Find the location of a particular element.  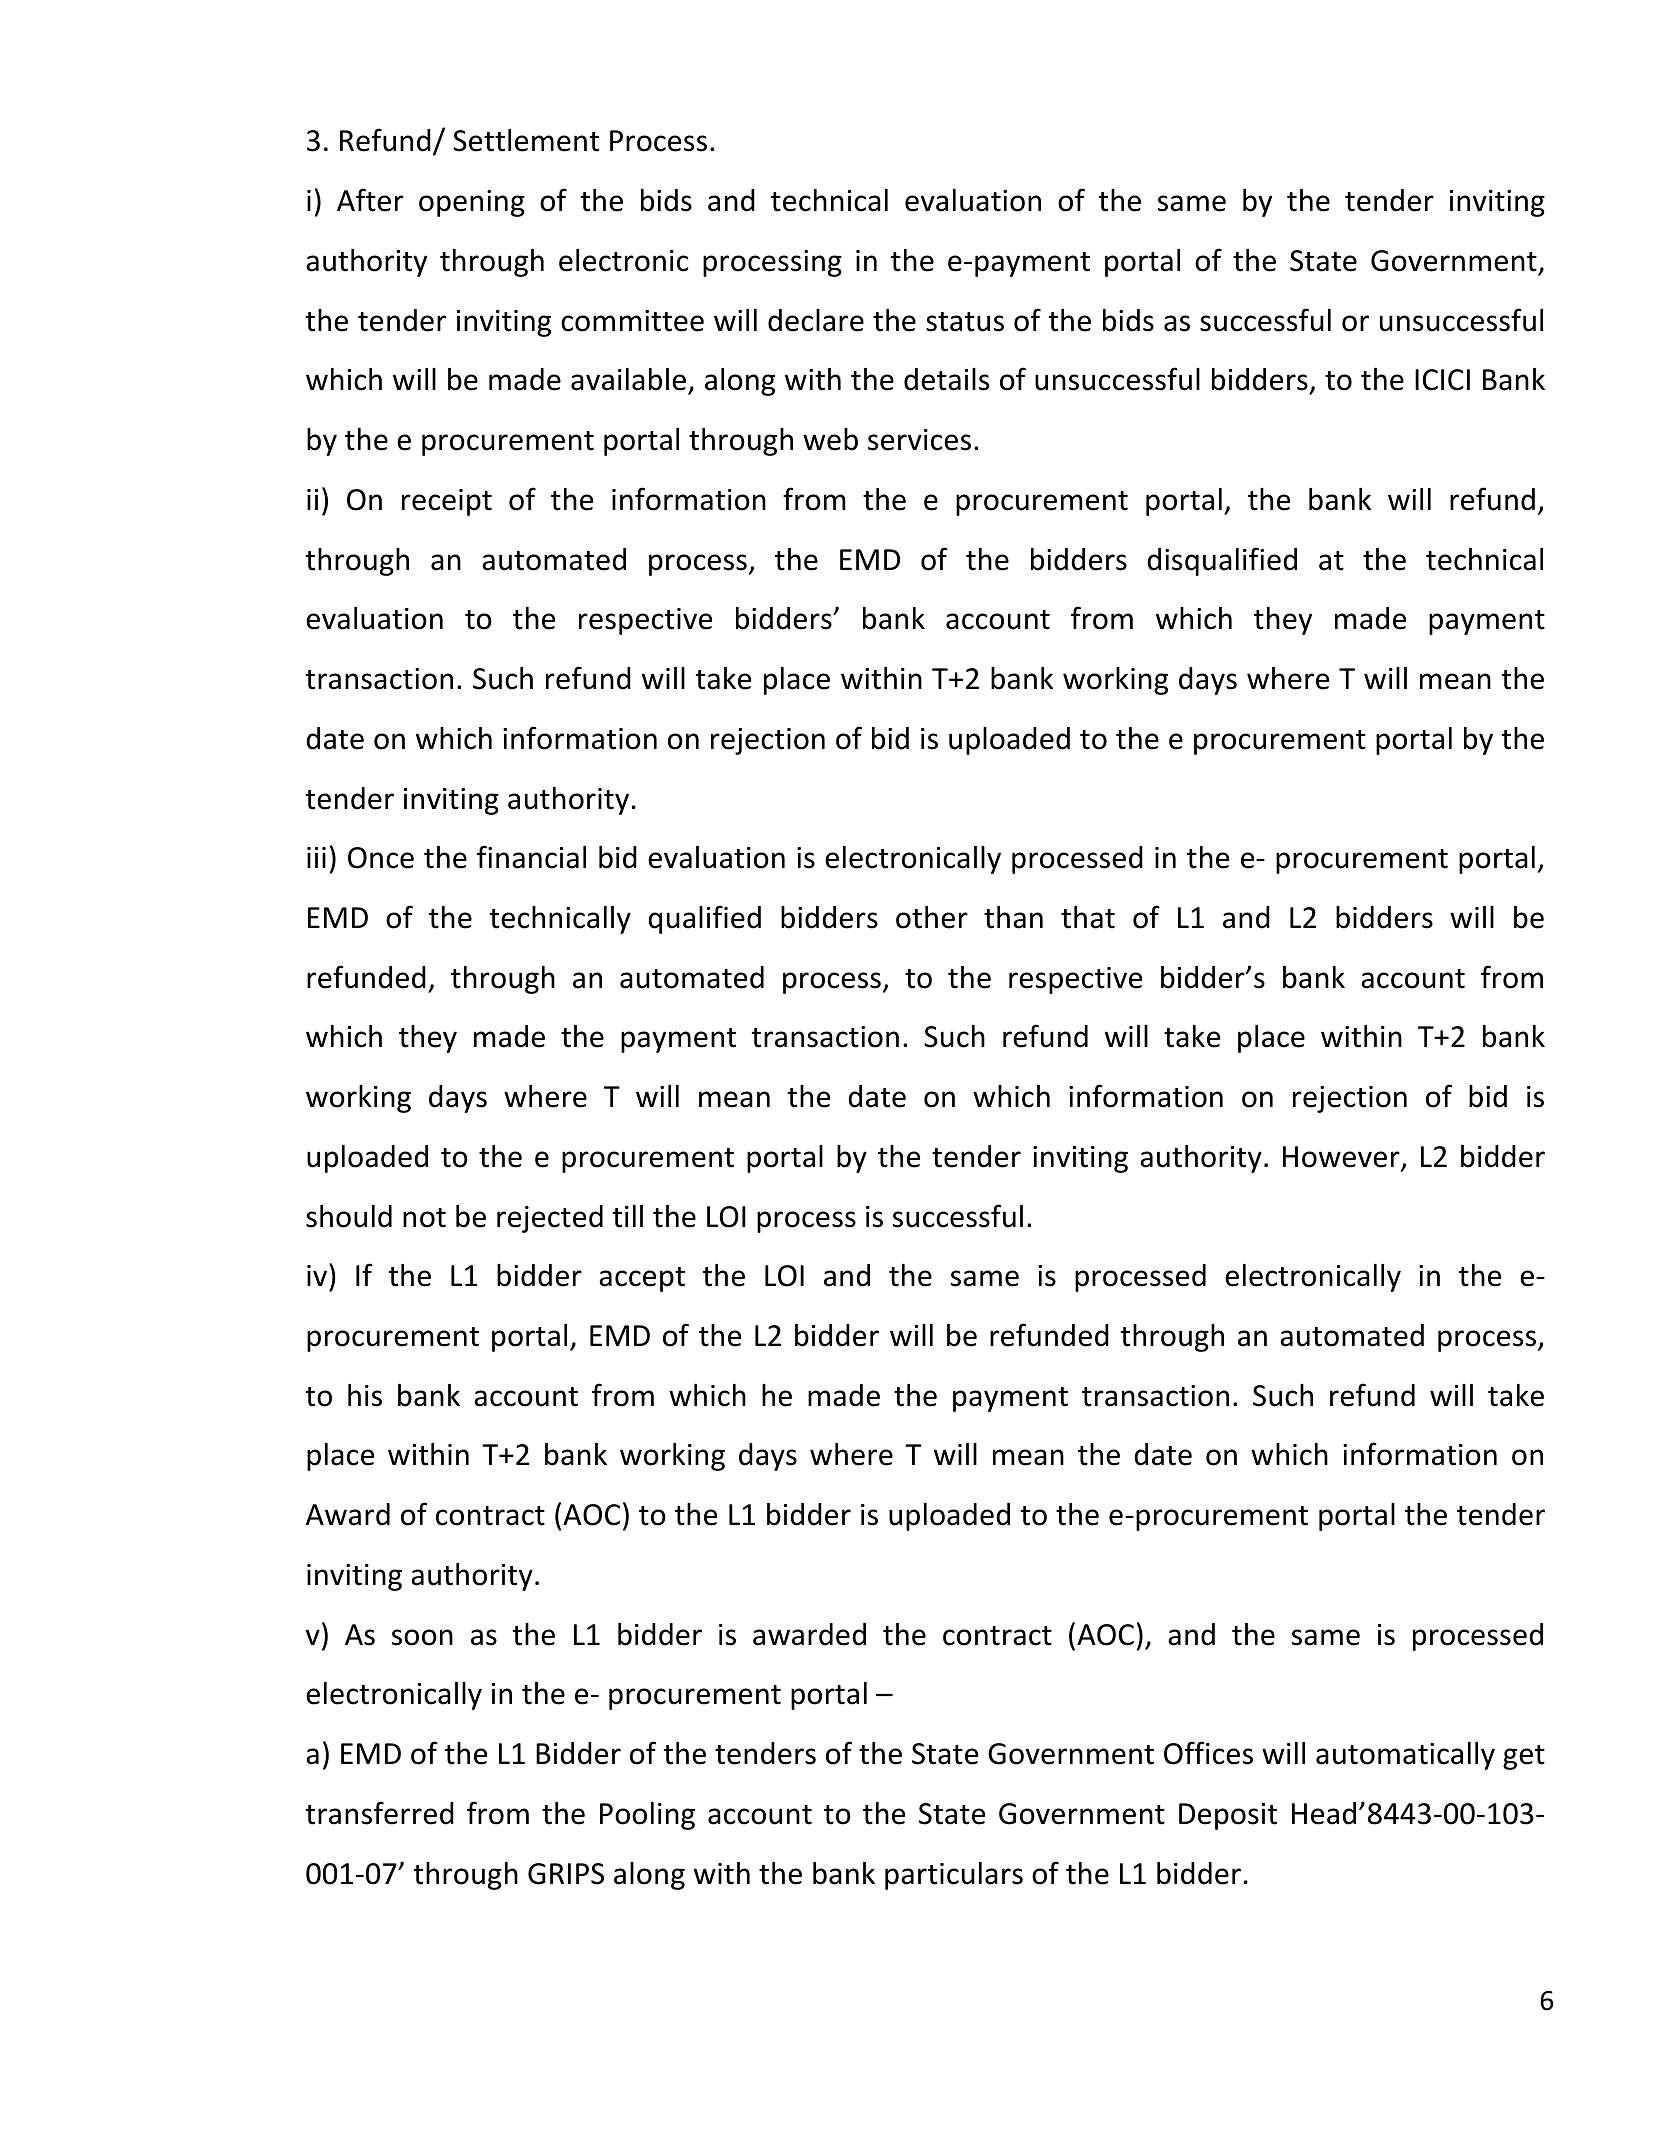

ICICI is located at coordinates (1442, 380).
